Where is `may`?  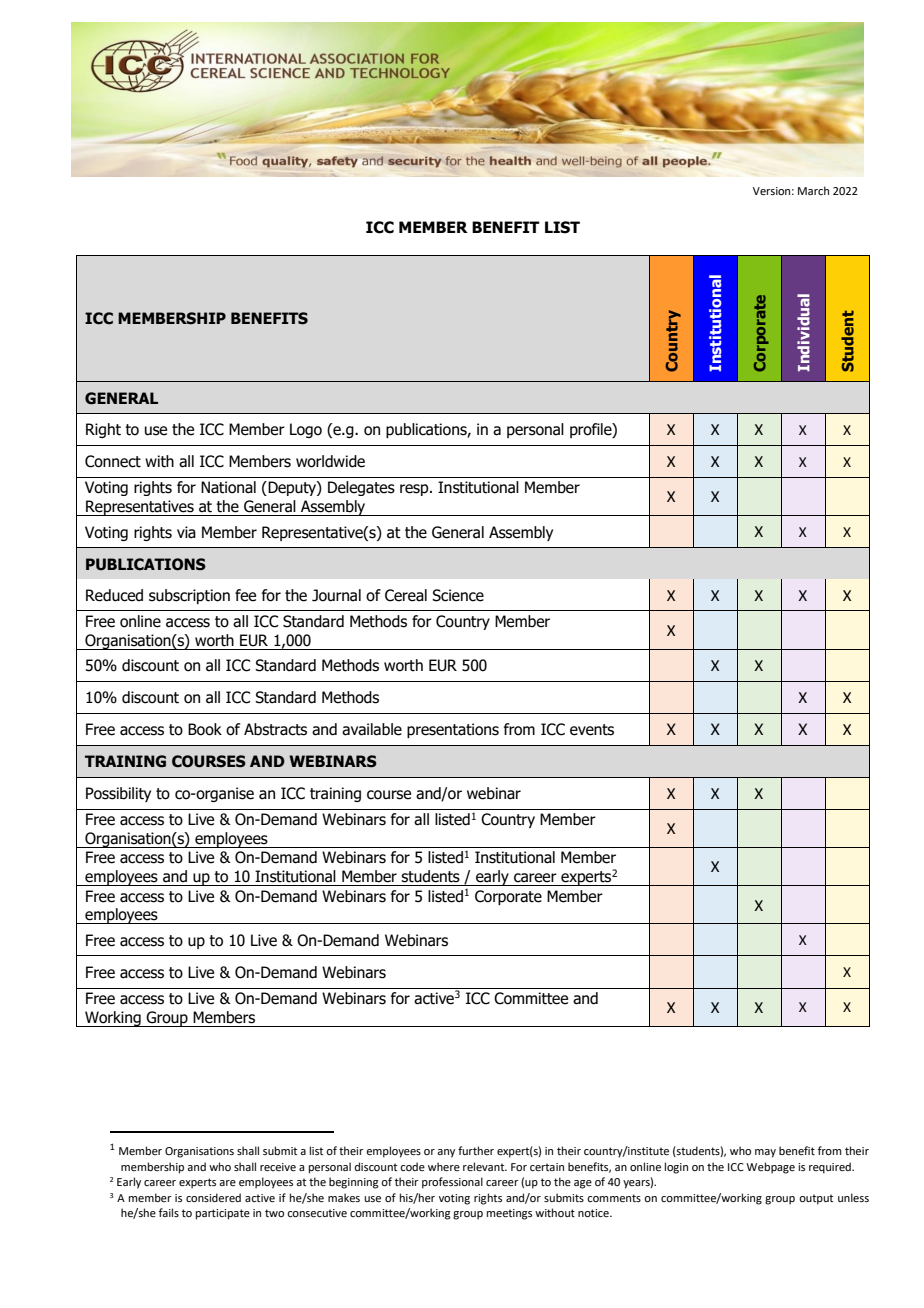 may is located at coordinates (765, 1153).
